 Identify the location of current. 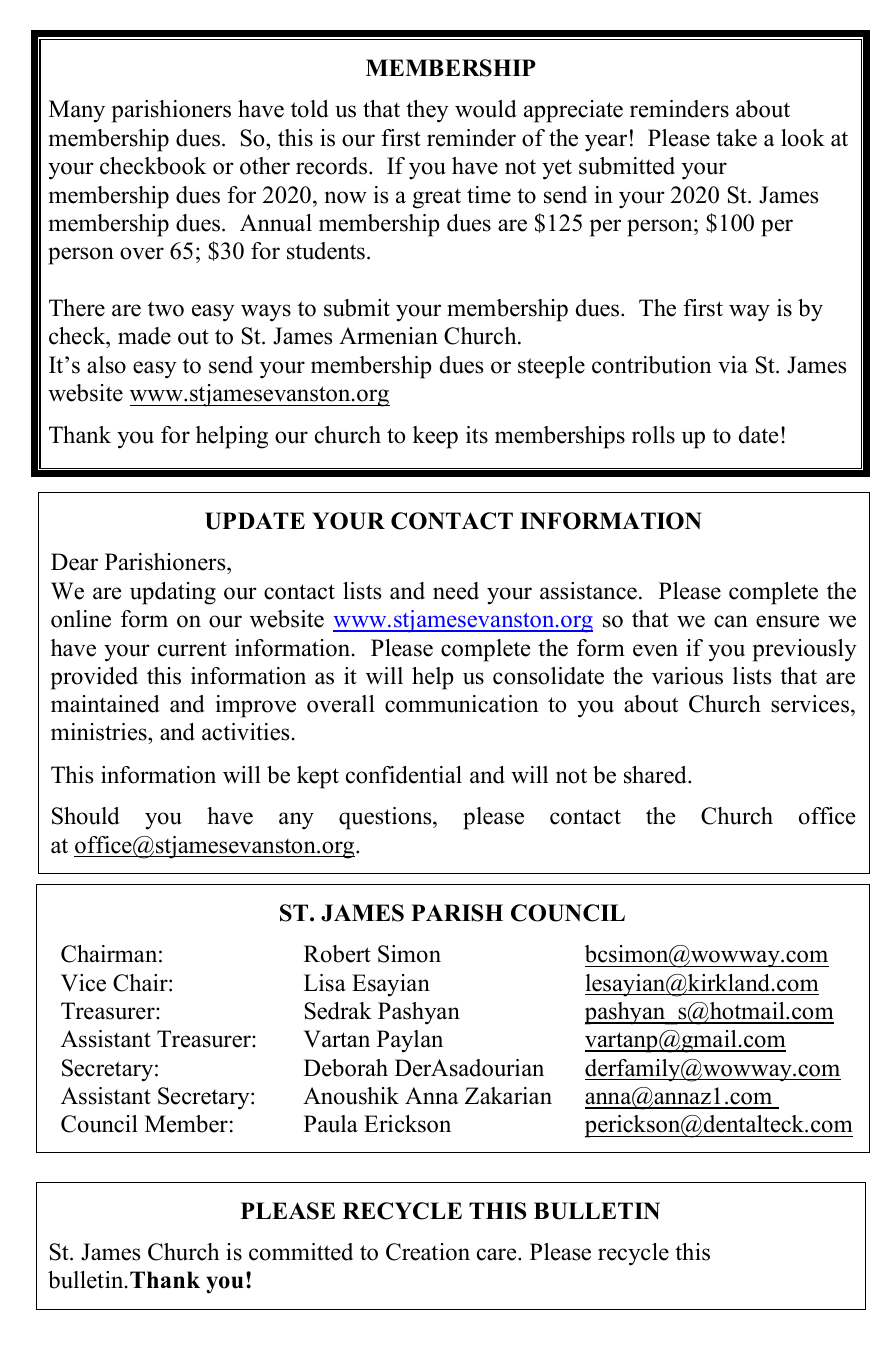
(192, 649).
